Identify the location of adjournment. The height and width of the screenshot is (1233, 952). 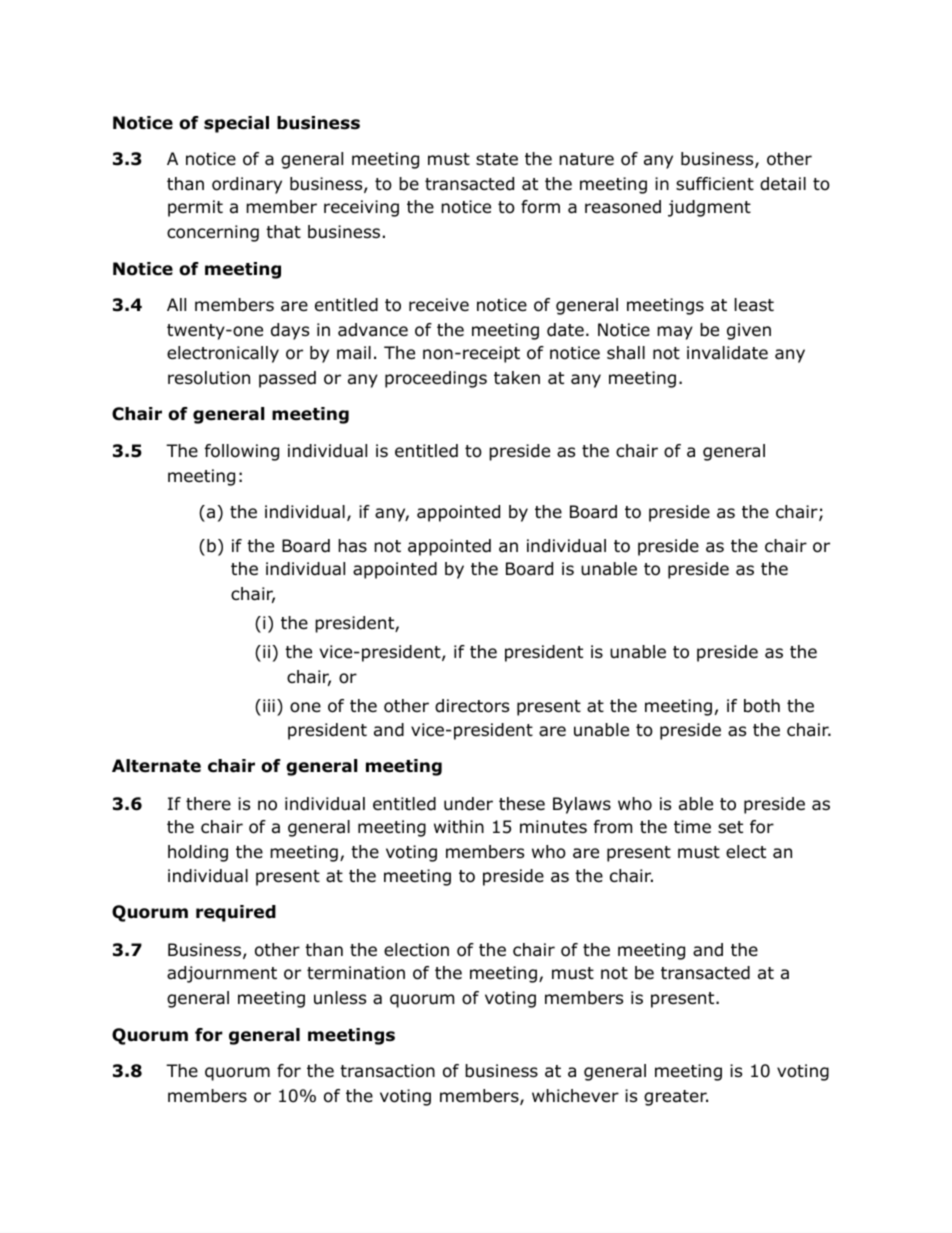
(222, 974).
